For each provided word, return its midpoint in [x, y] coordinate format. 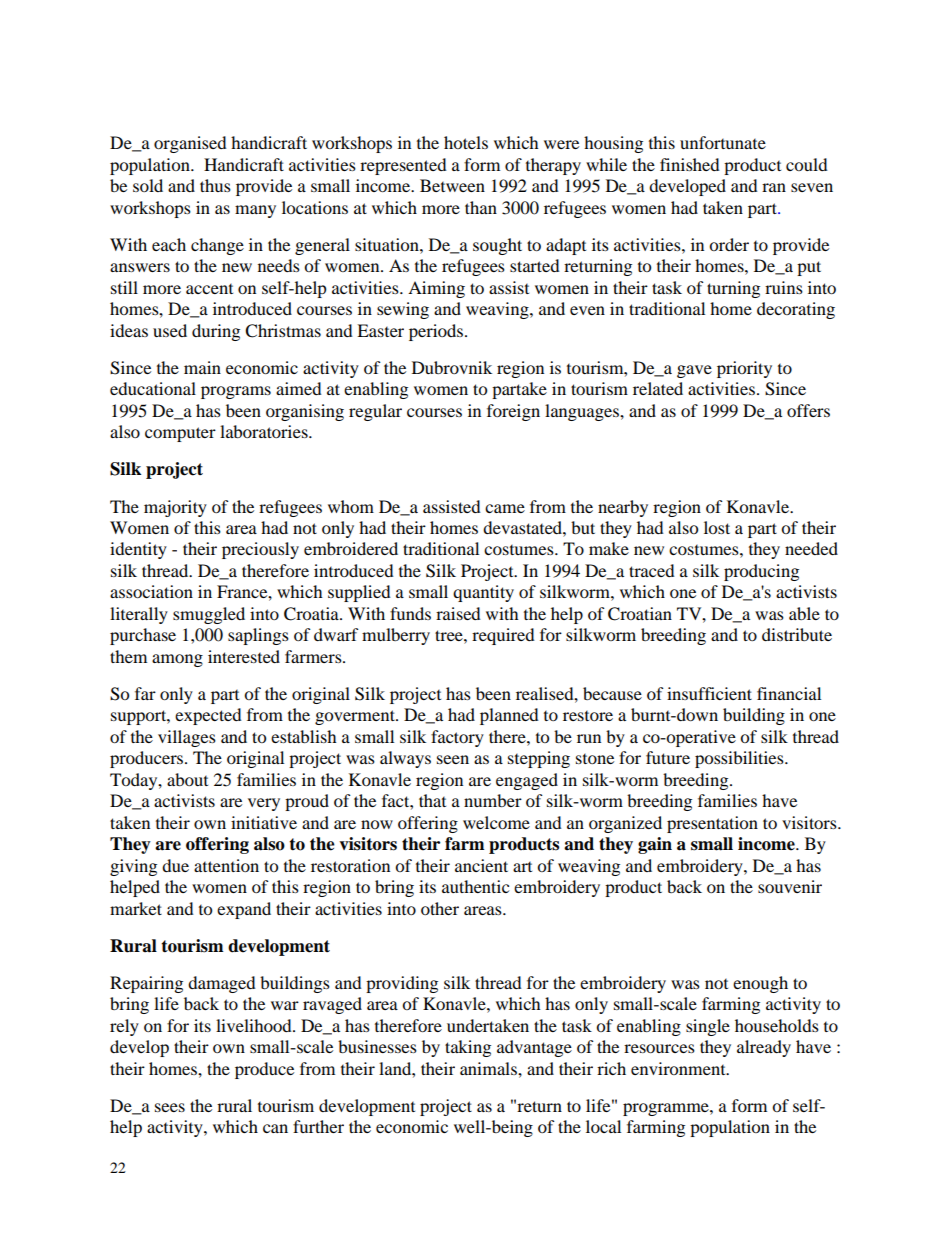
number [493, 800]
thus [215, 185]
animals [489, 1068]
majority [175, 508]
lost [717, 527]
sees [170, 1107]
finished [690, 164]
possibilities [740, 759]
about [187, 779]
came [505, 508]
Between [452, 185]
